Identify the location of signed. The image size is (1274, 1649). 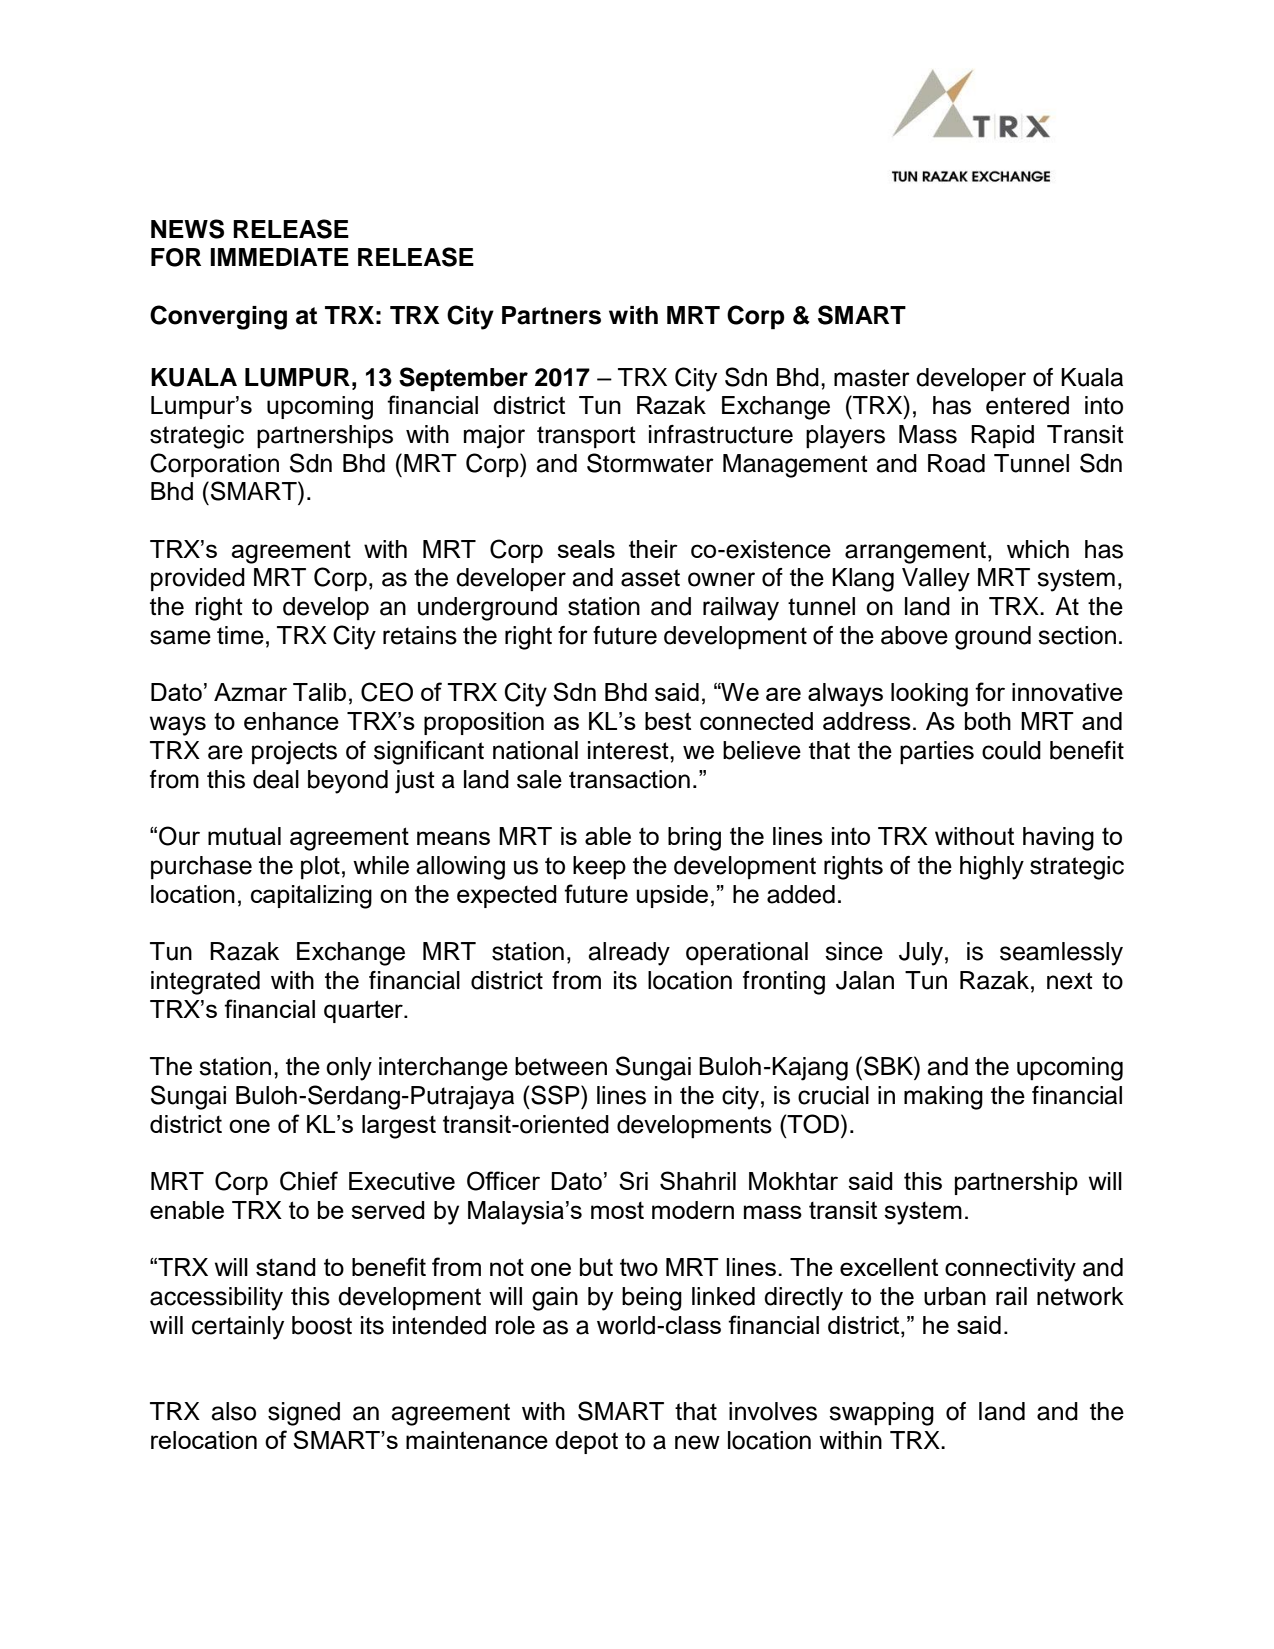
(304, 1414).
